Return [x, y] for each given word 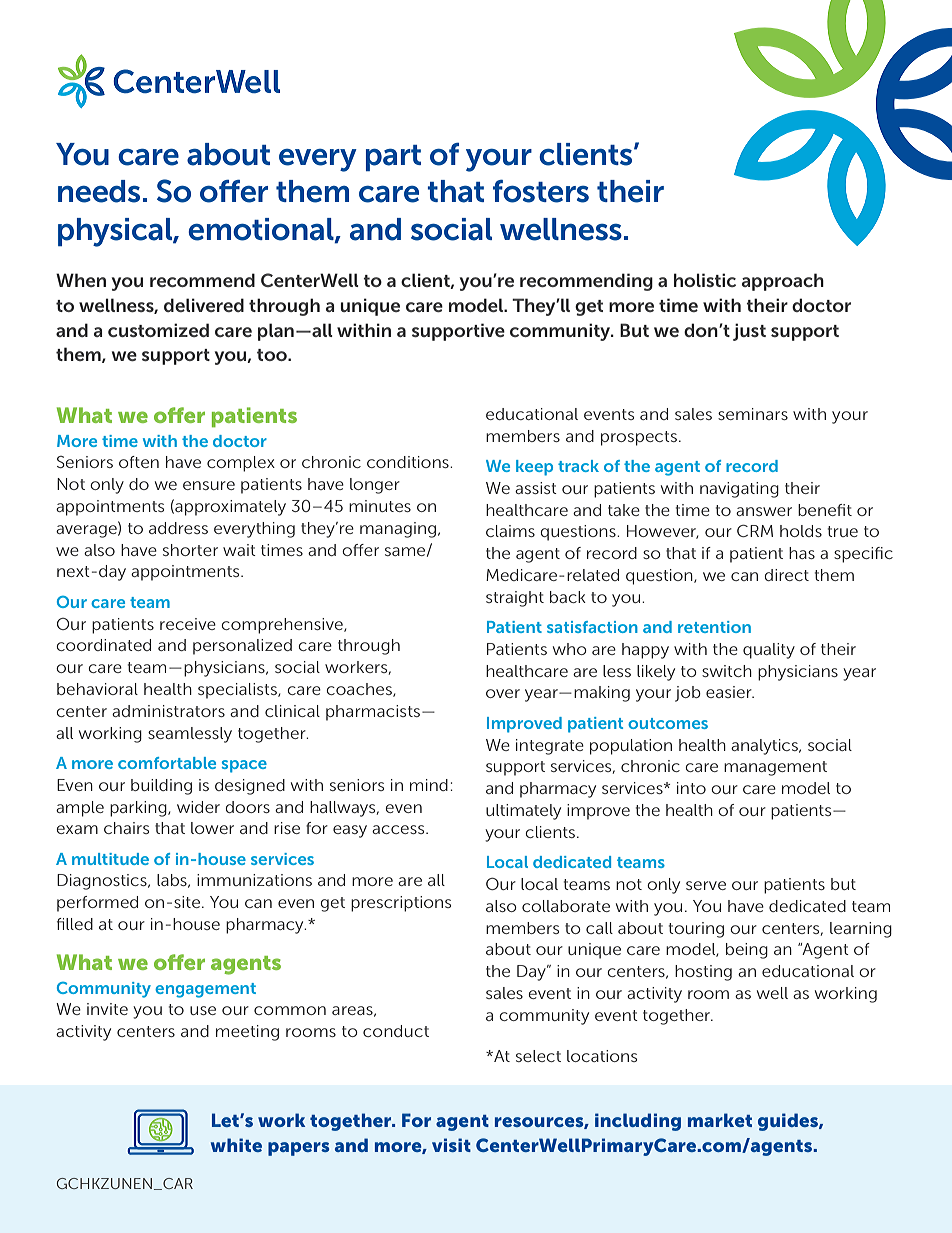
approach [783, 282]
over [503, 693]
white [236, 1145]
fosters [541, 191]
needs [99, 191]
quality [769, 651]
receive [188, 624]
